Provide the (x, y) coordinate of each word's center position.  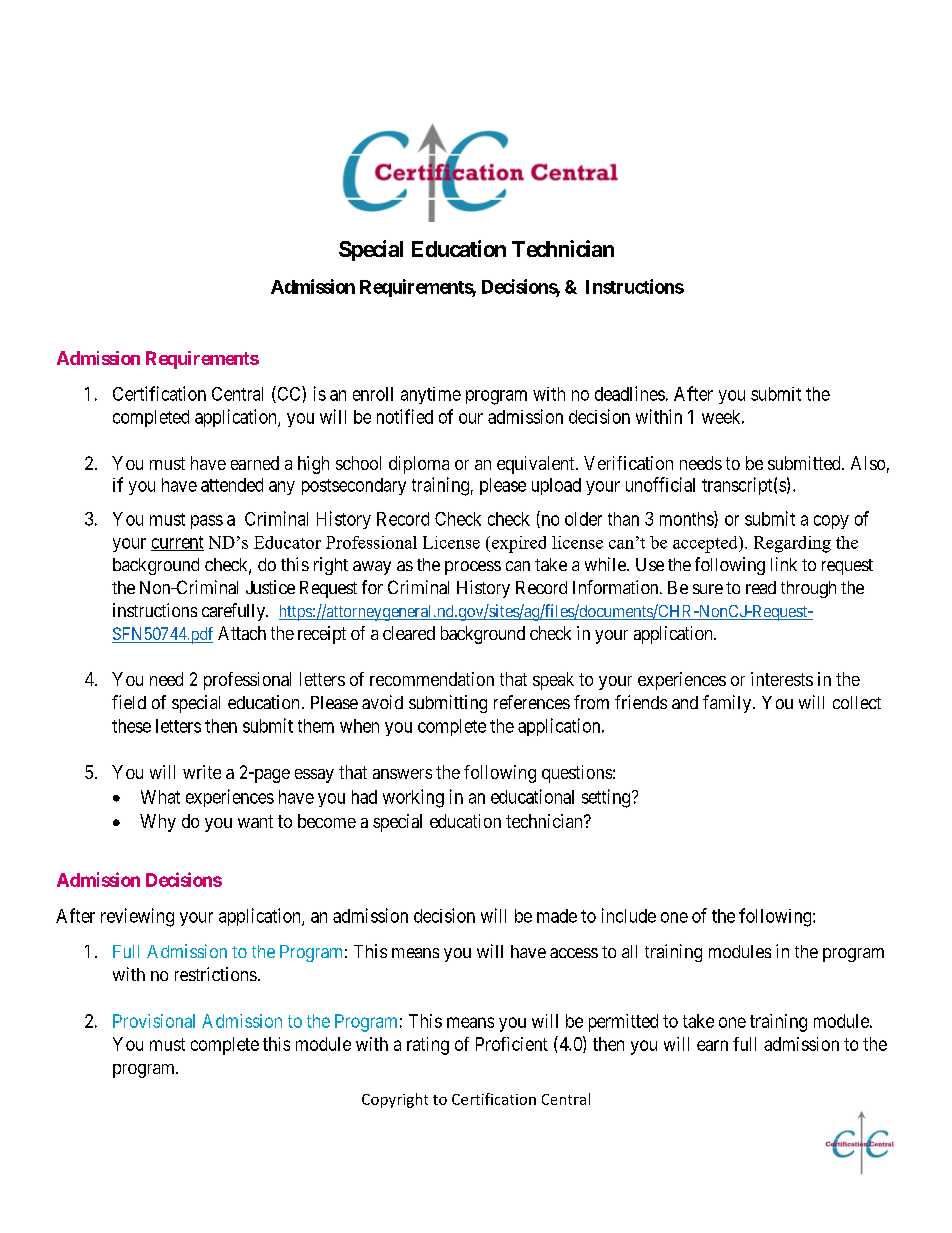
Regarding (792, 544)
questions (577, 774)
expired (519, 544)
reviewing (137, 917)
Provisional (154, 1021)
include (629, 915)
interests (782, 679)
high (313, 465)
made (557, 916)
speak (553, 681)
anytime (431, 395)
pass (207, 522)
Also (868, 463)
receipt (322, 635)
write (202, 772)
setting (607, 798)
